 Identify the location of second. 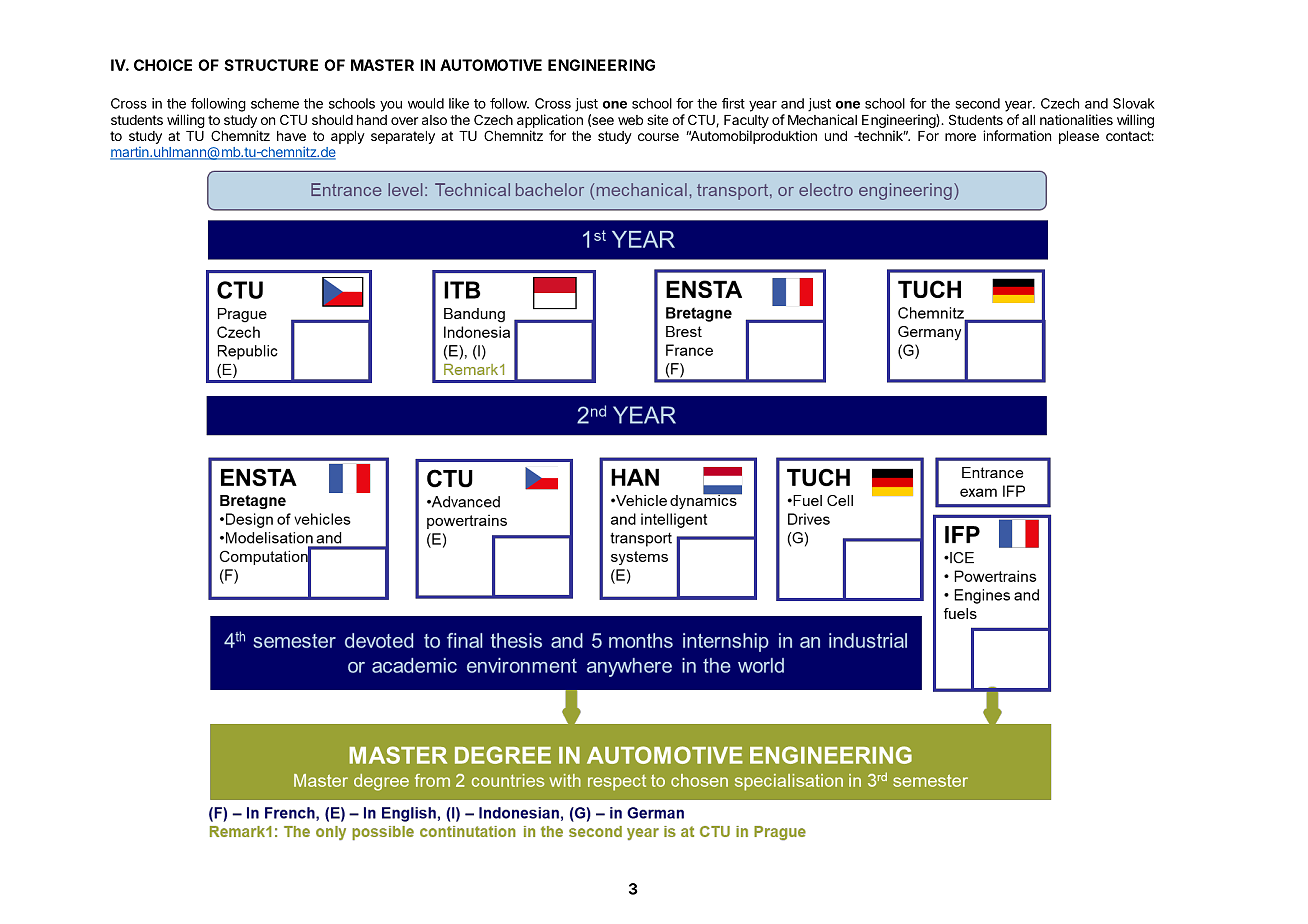
(978, 103).
